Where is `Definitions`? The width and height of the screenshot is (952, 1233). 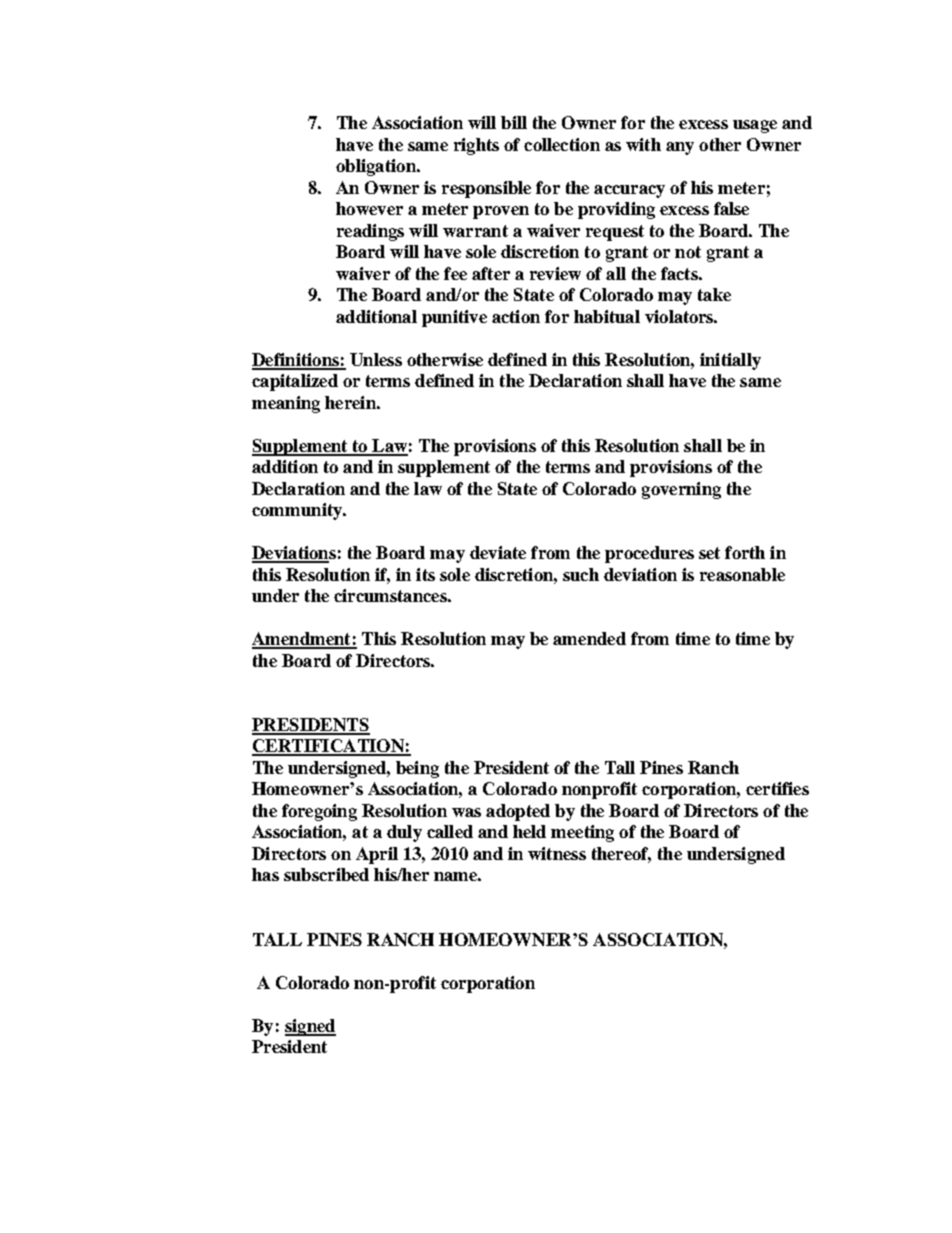
Definitions is located at coordinates (296, 361).
